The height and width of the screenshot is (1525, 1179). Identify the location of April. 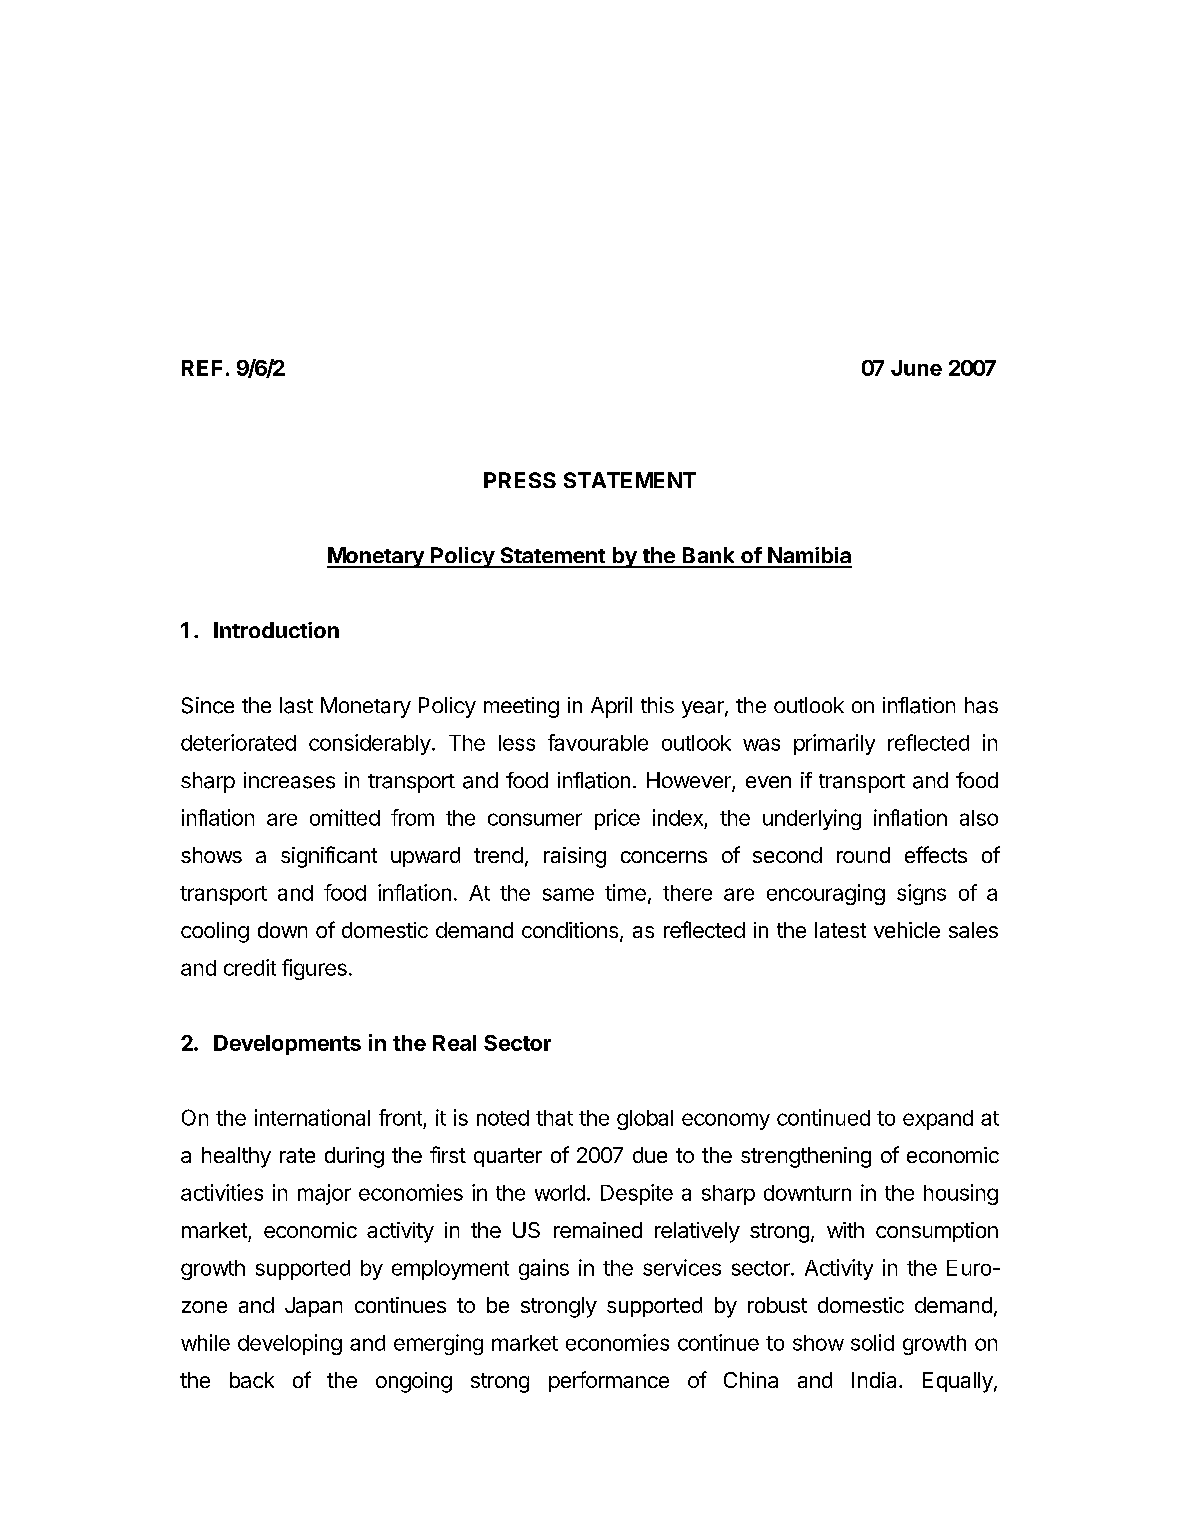
(611, 707).
